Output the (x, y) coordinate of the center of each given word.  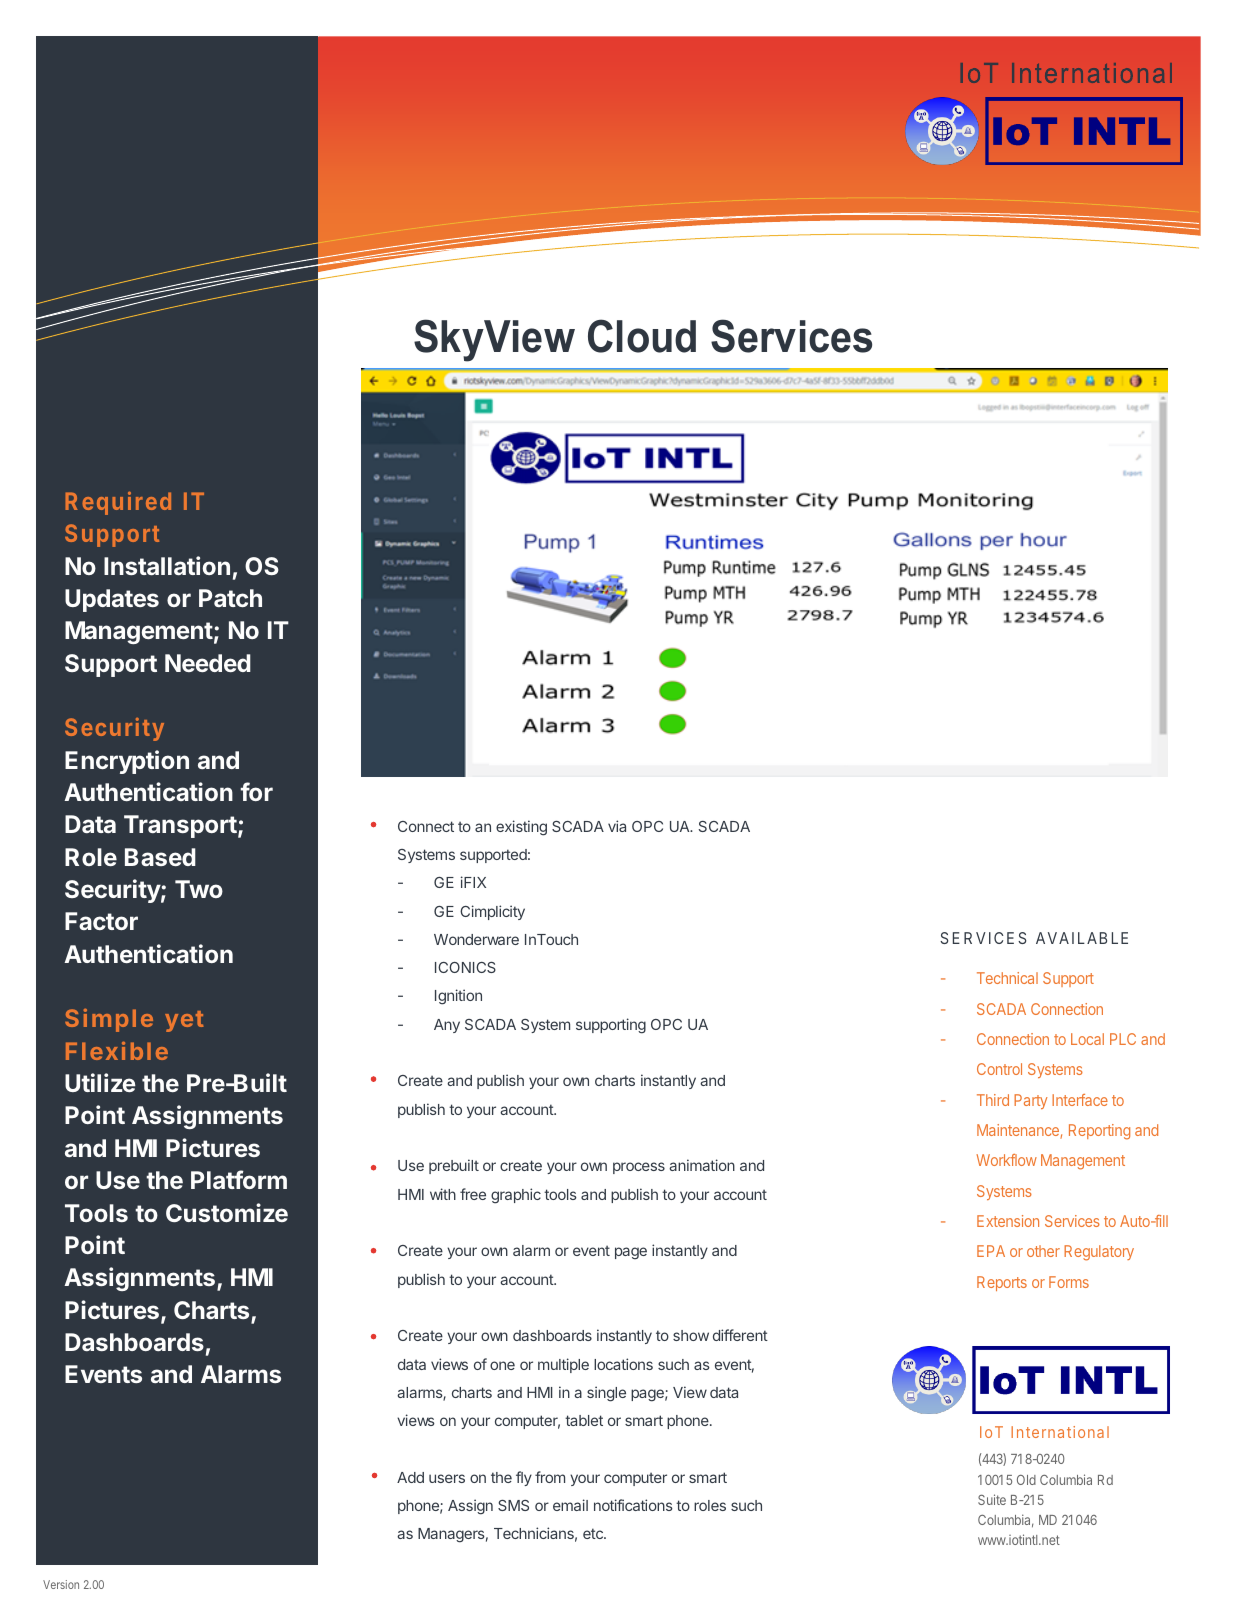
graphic (516, 1196)
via (617, 826)
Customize (227, 1212)
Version (61, 1584)
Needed (208, 663)
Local (1087, 1039)
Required (118, 503)
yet (184, 1021)
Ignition (458, 997)
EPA (991, 1251)
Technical (1007, 978)
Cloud (642, 336)
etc (594, 1533)
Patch (230, 598)
